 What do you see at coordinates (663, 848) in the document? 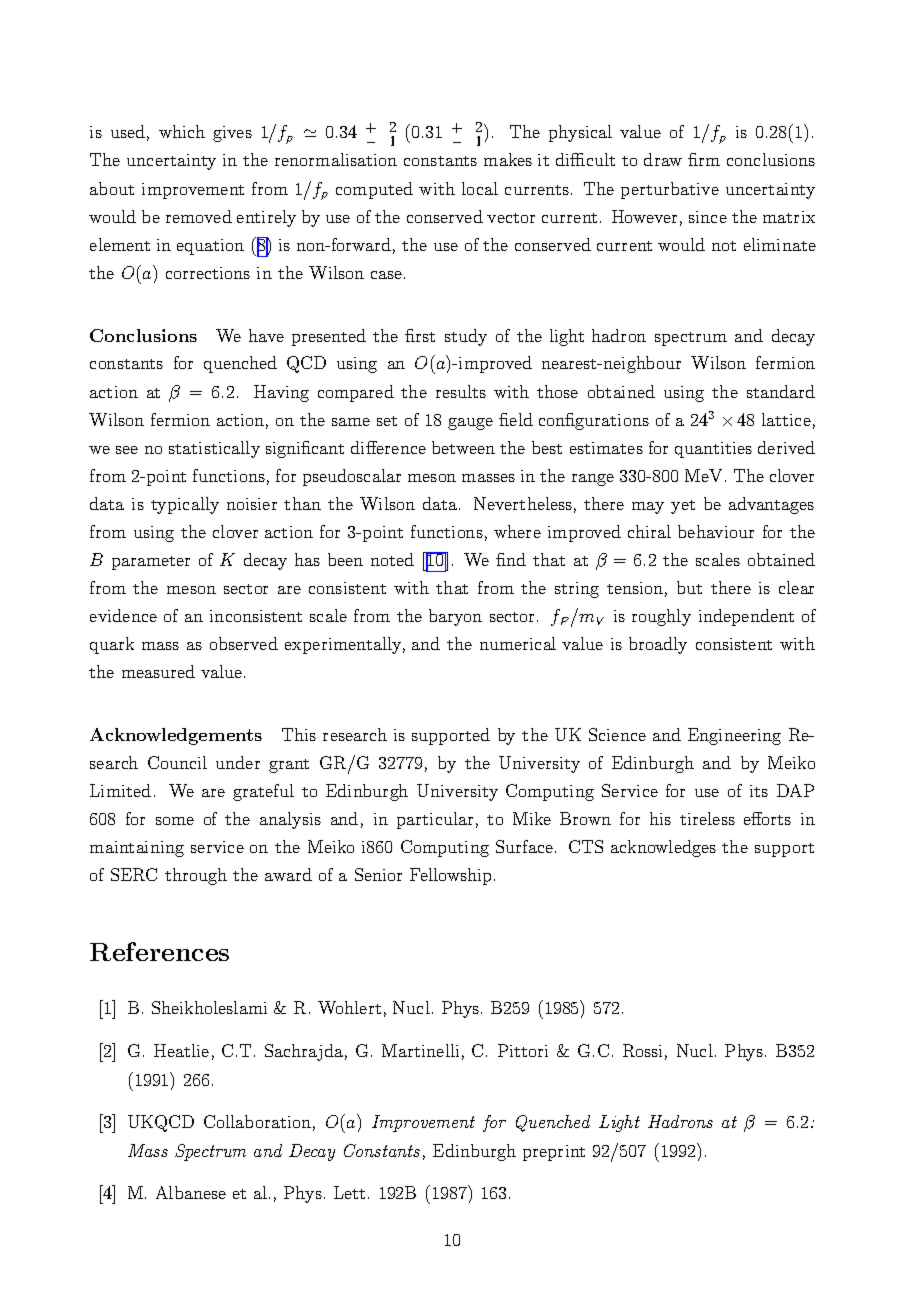
I see `acknowledges` at bounding box center [663, 848].
